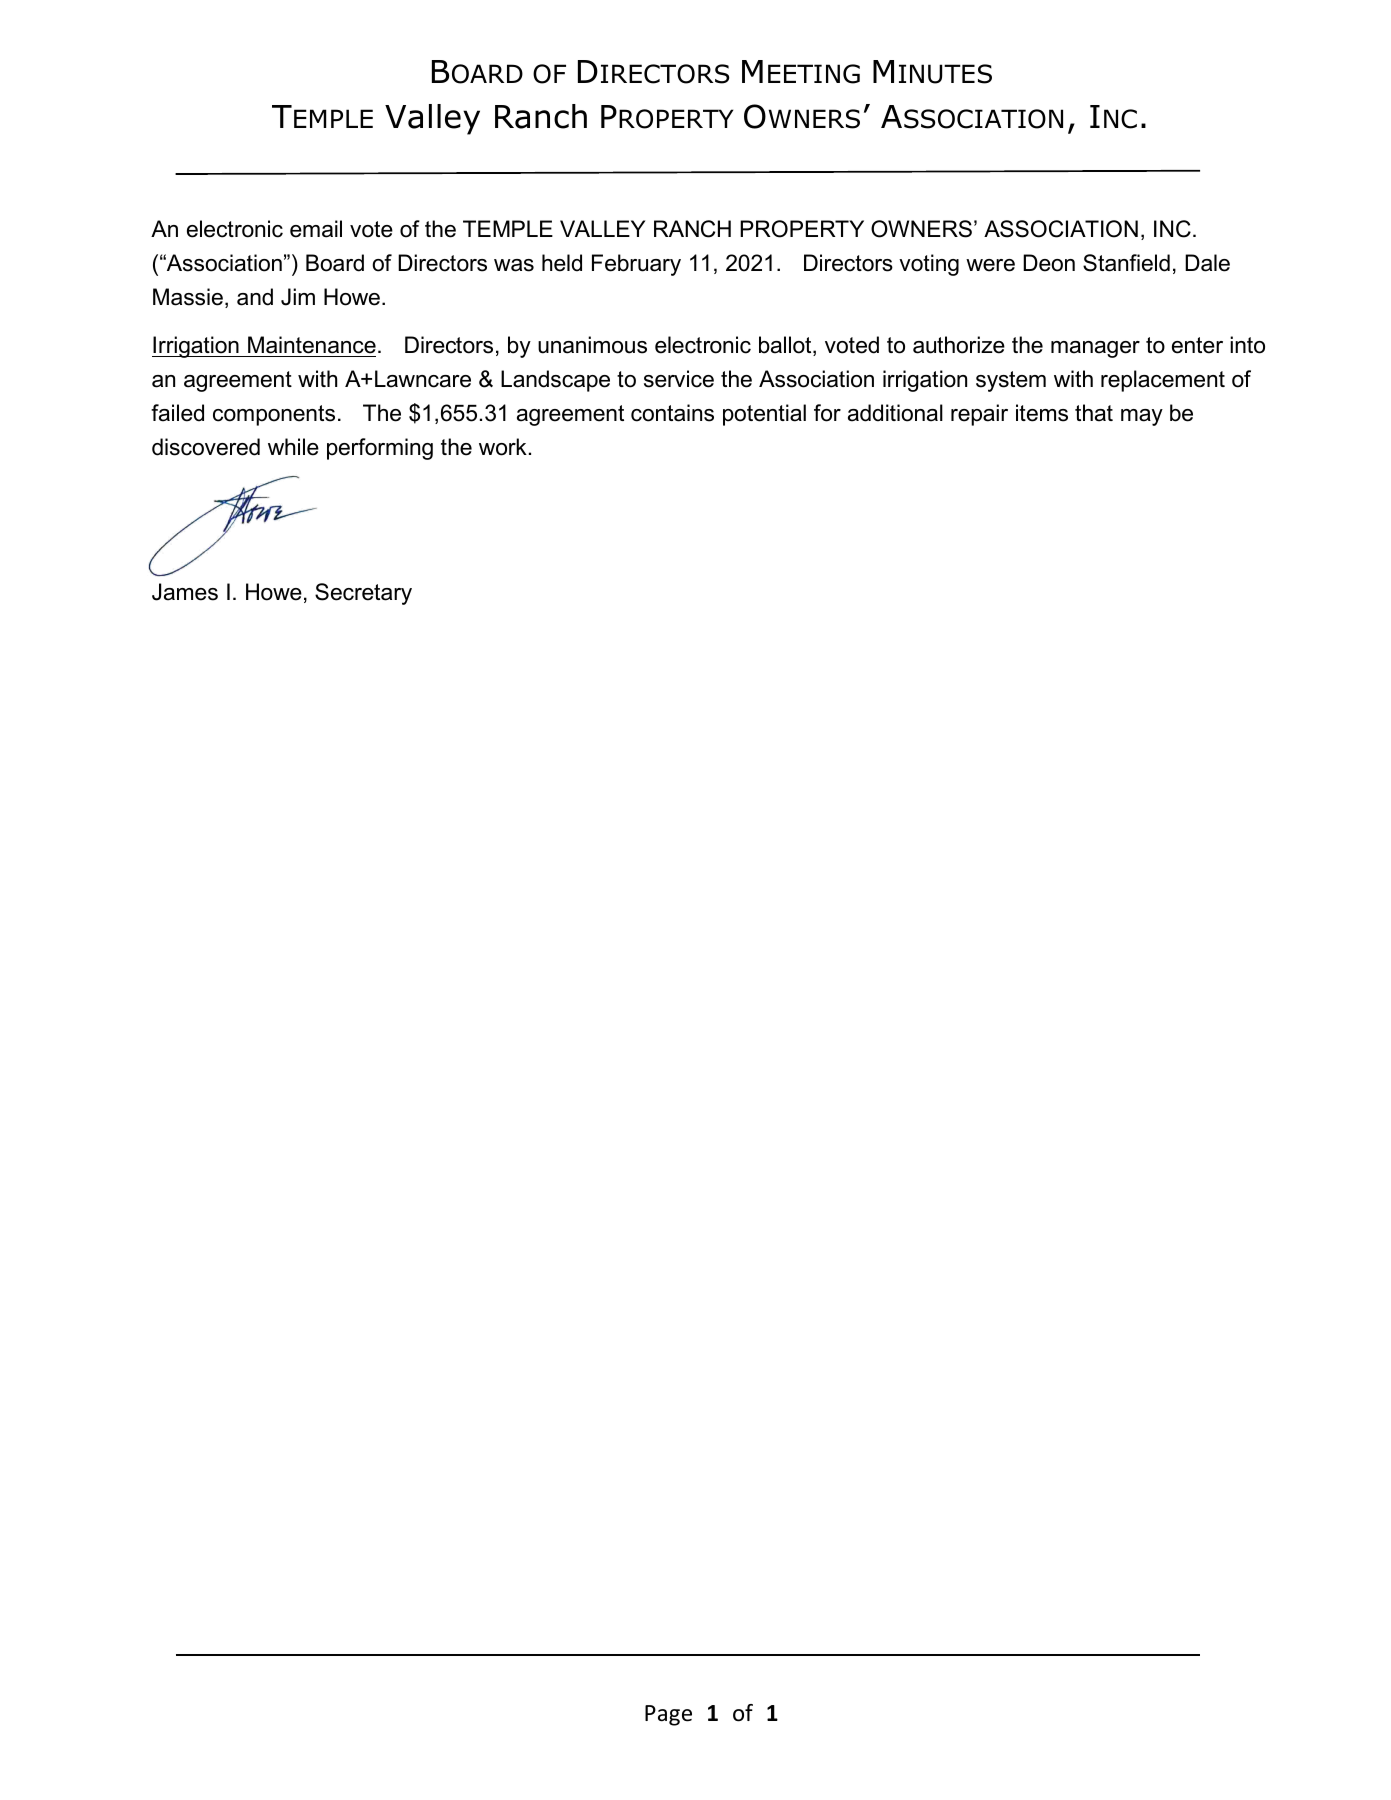 The image size is (1391, 1800). I want to click on Secretary, so click(363, 594).
